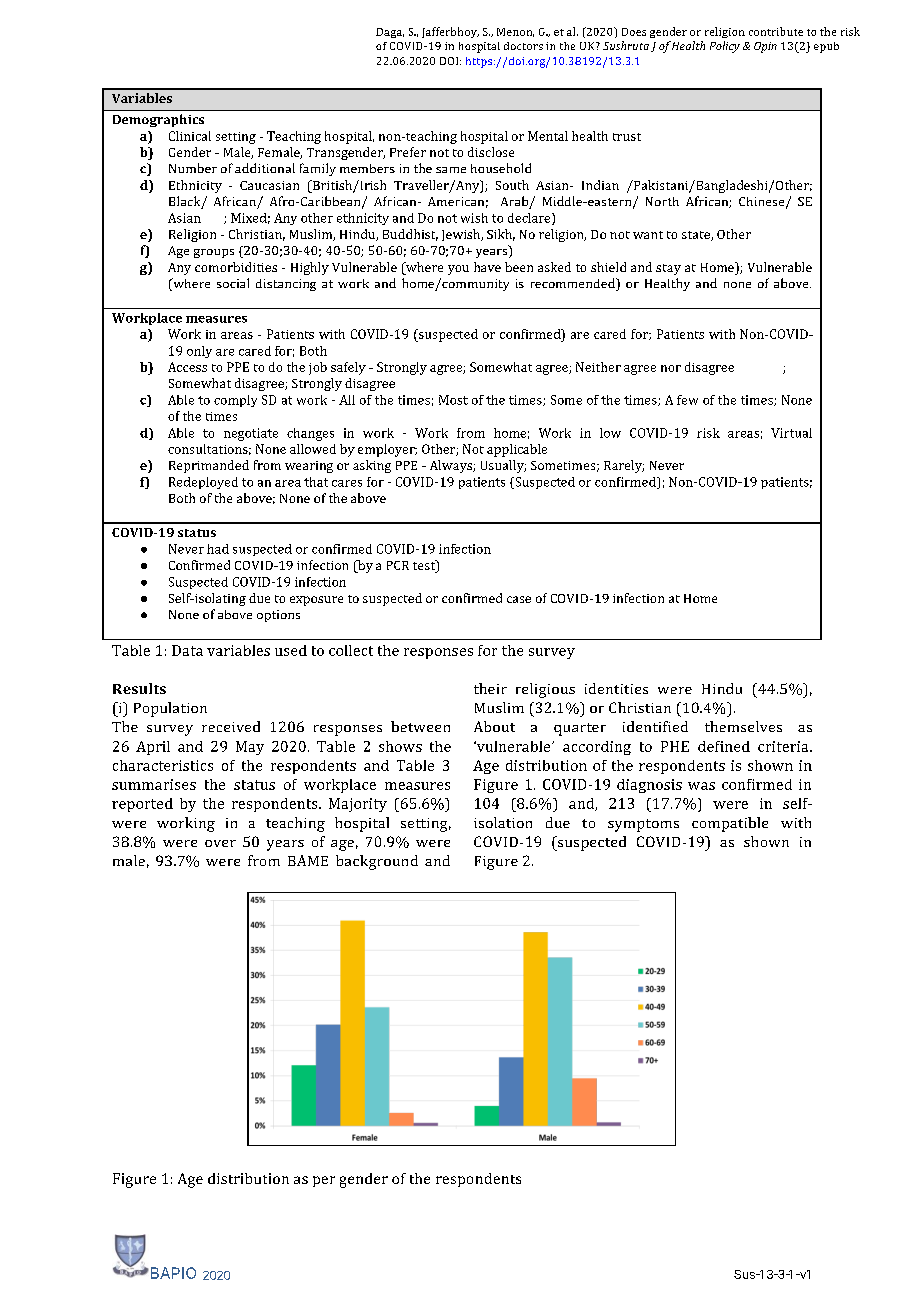 Image resolution: width=924 pixels, height=1308 pixels. What do you see at coordinates (701, 786) in the document?
I see `was` at bounding box center [701, 786].
